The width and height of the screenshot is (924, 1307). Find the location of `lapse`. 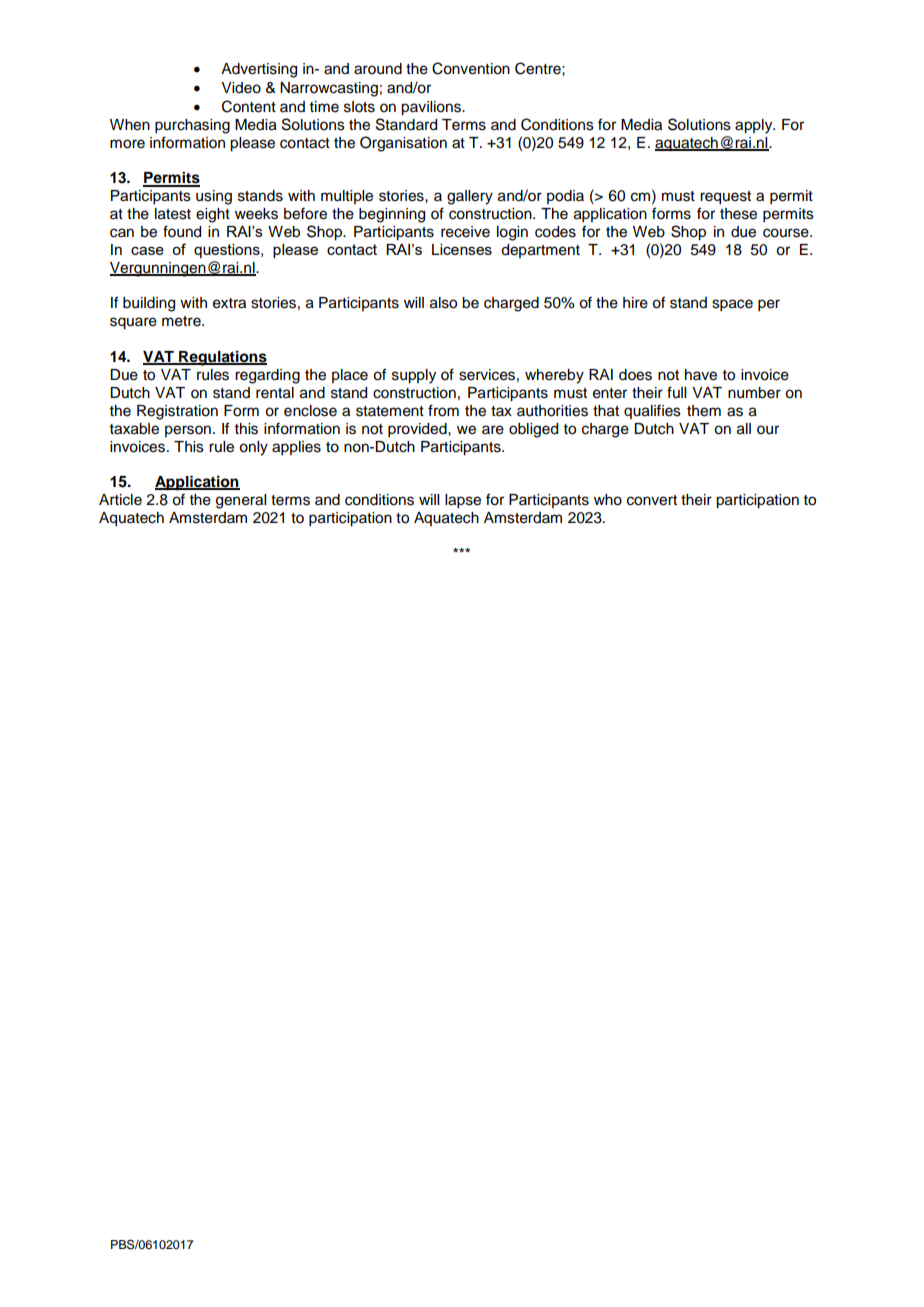

lapse is located at coordinates (463, 501).
